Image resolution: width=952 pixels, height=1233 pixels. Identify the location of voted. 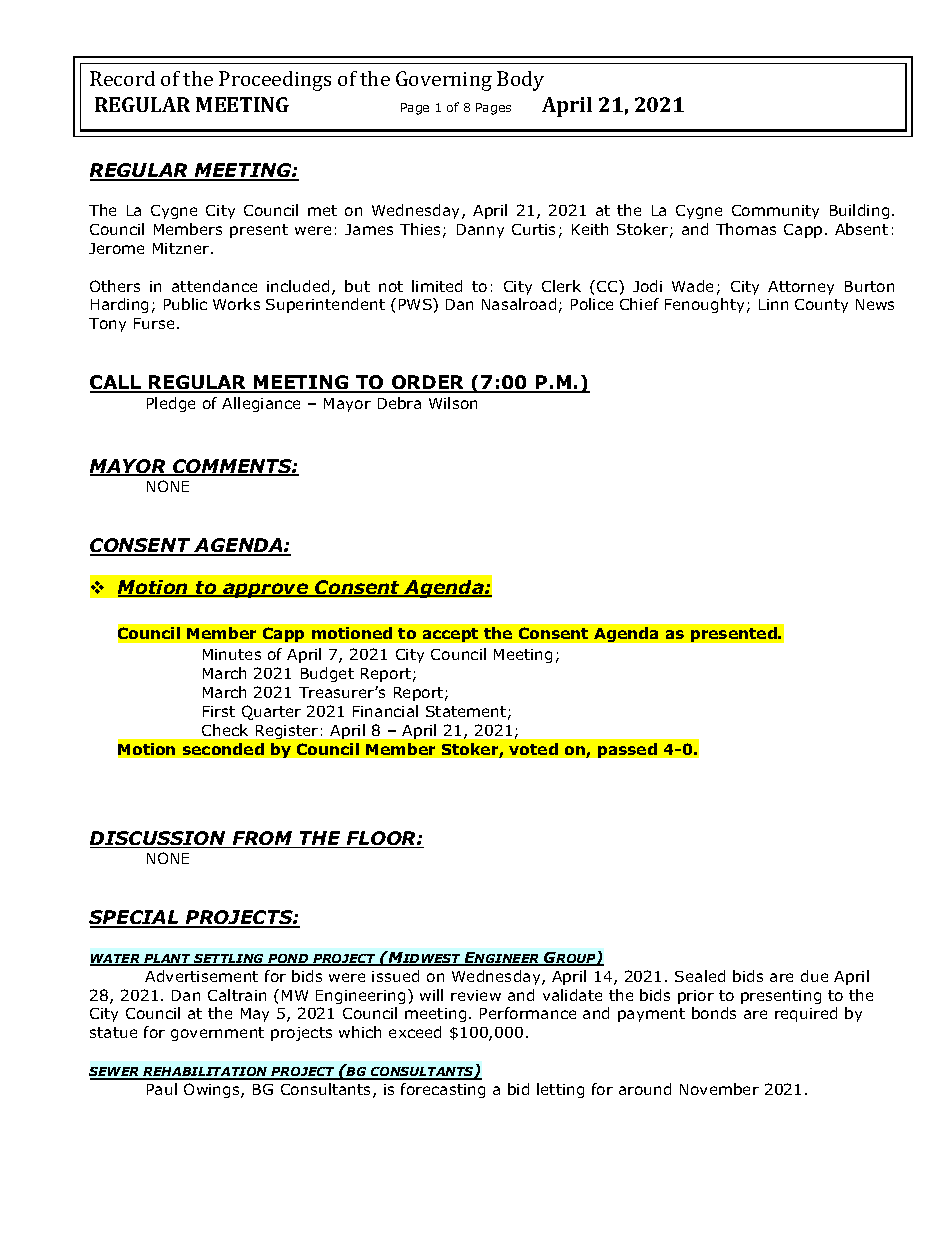
(533, 749).
